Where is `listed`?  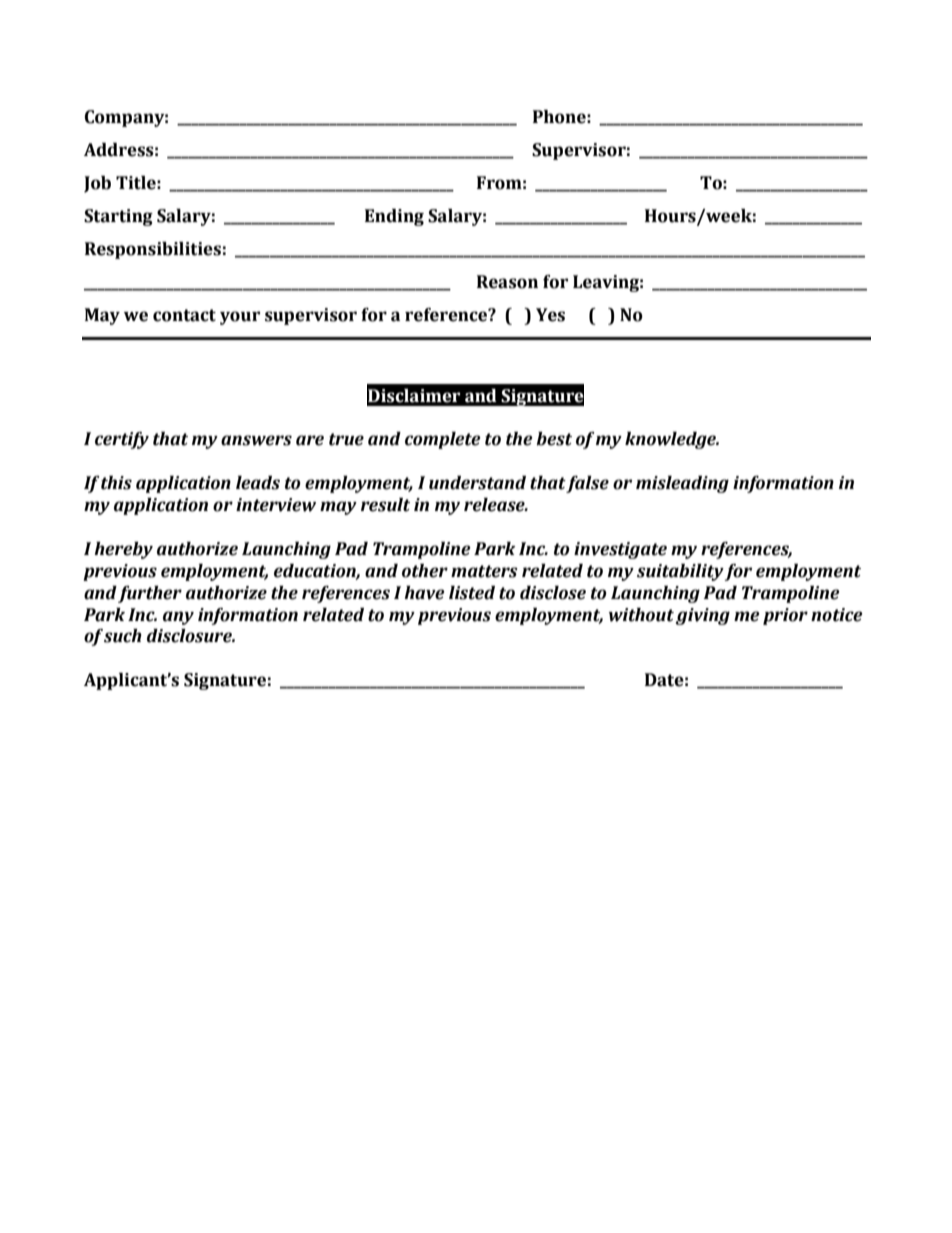 listed is located at coordinates (472, 593).
